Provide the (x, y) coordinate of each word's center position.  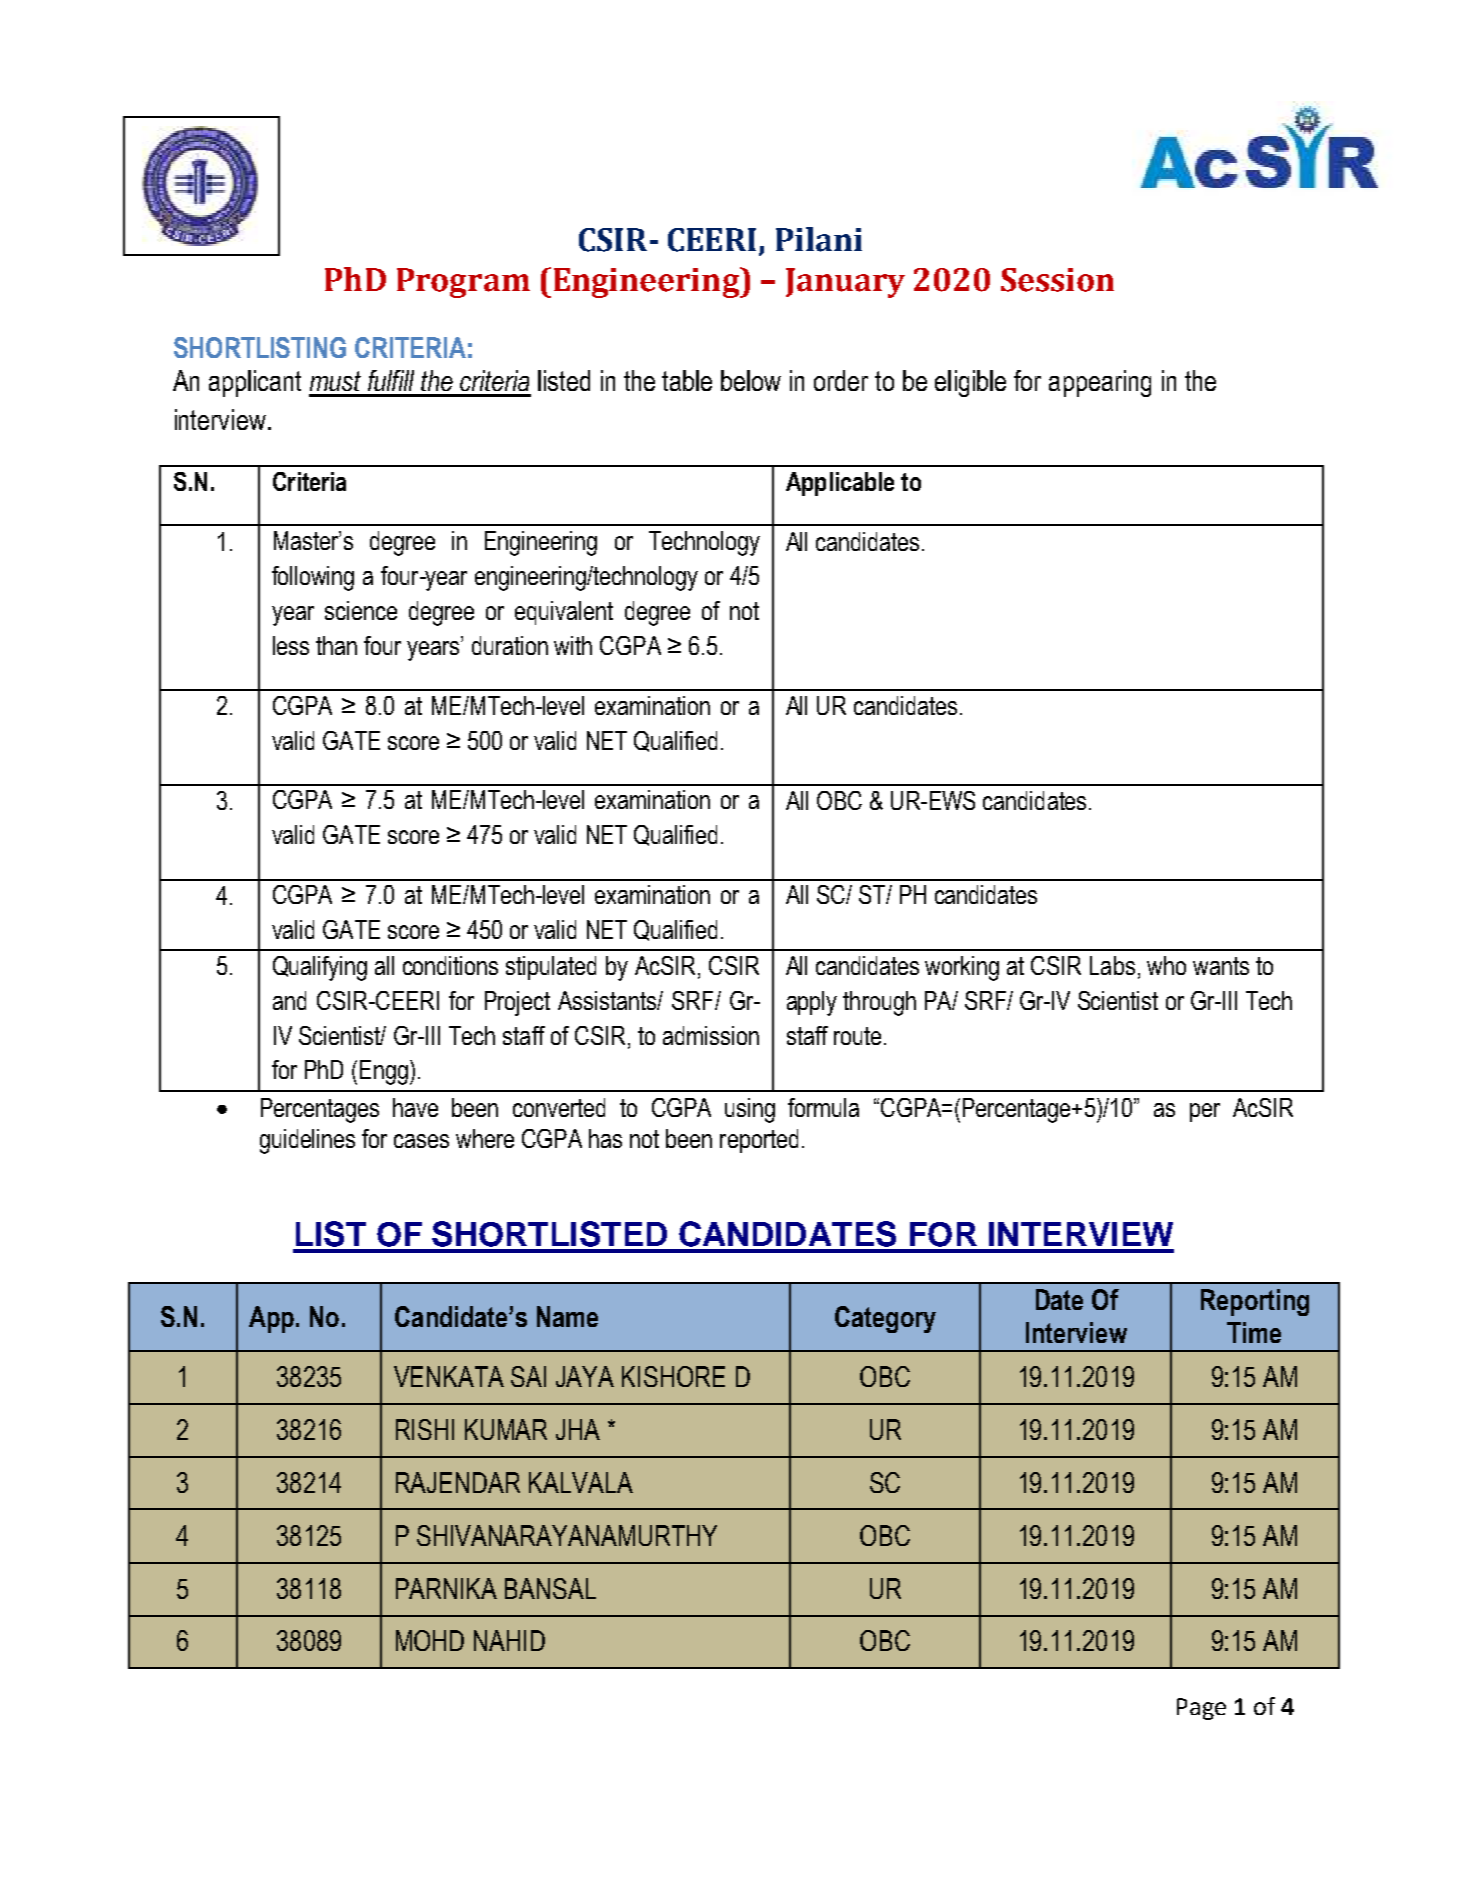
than (336, 645)
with (573, 645)
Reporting (1255, 1302)
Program (463, 283)
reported (759, 1141)
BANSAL (550, 1588)
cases (421, 1141)
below (751, 380)
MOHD (430, 1640)
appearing (1100, 383)
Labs (1112, 965)
